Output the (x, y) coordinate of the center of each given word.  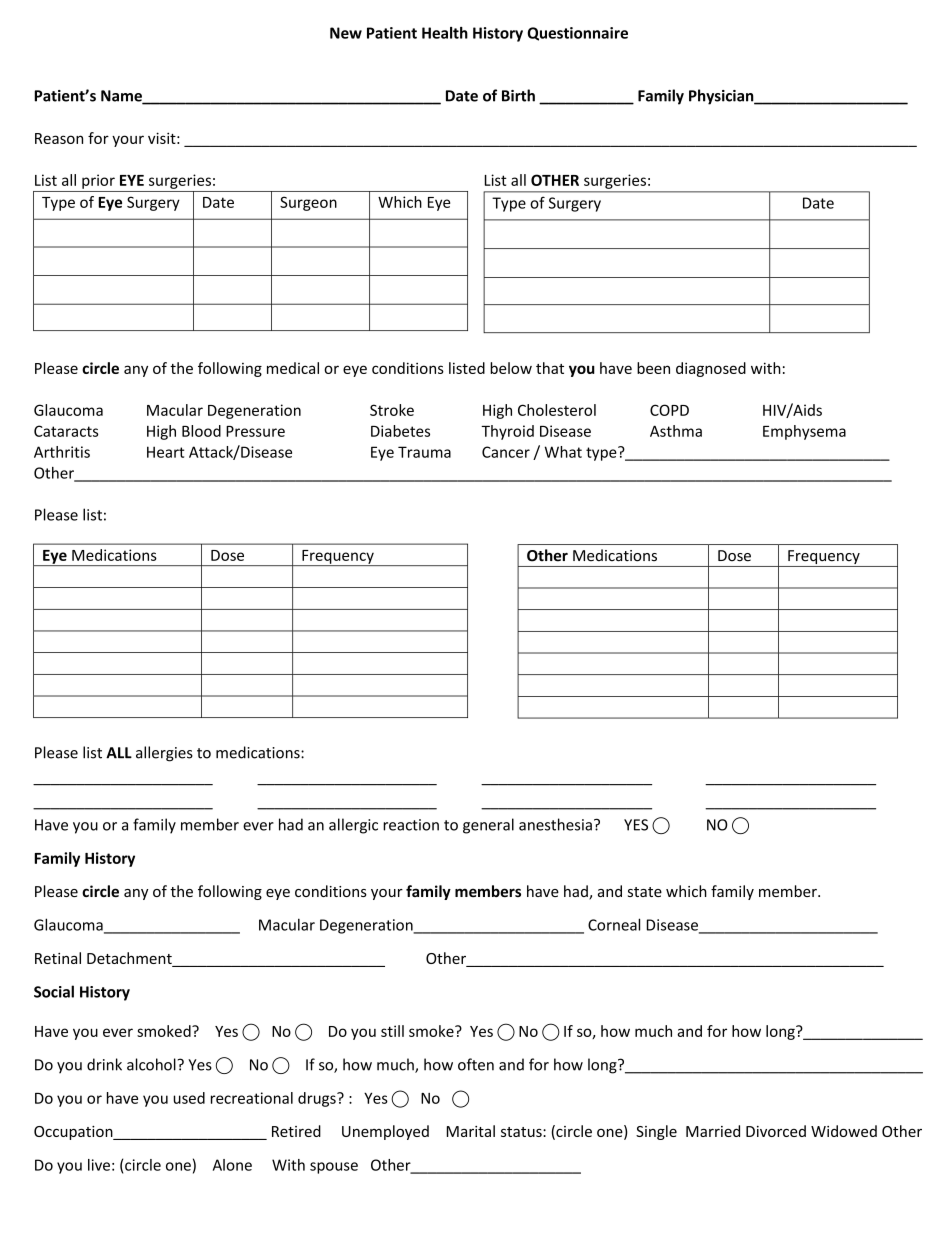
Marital (471, 1131)
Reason (59, 138)
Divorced (776, 1131)
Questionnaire (577, 34)
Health (445, 33)
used (189, 1098)
